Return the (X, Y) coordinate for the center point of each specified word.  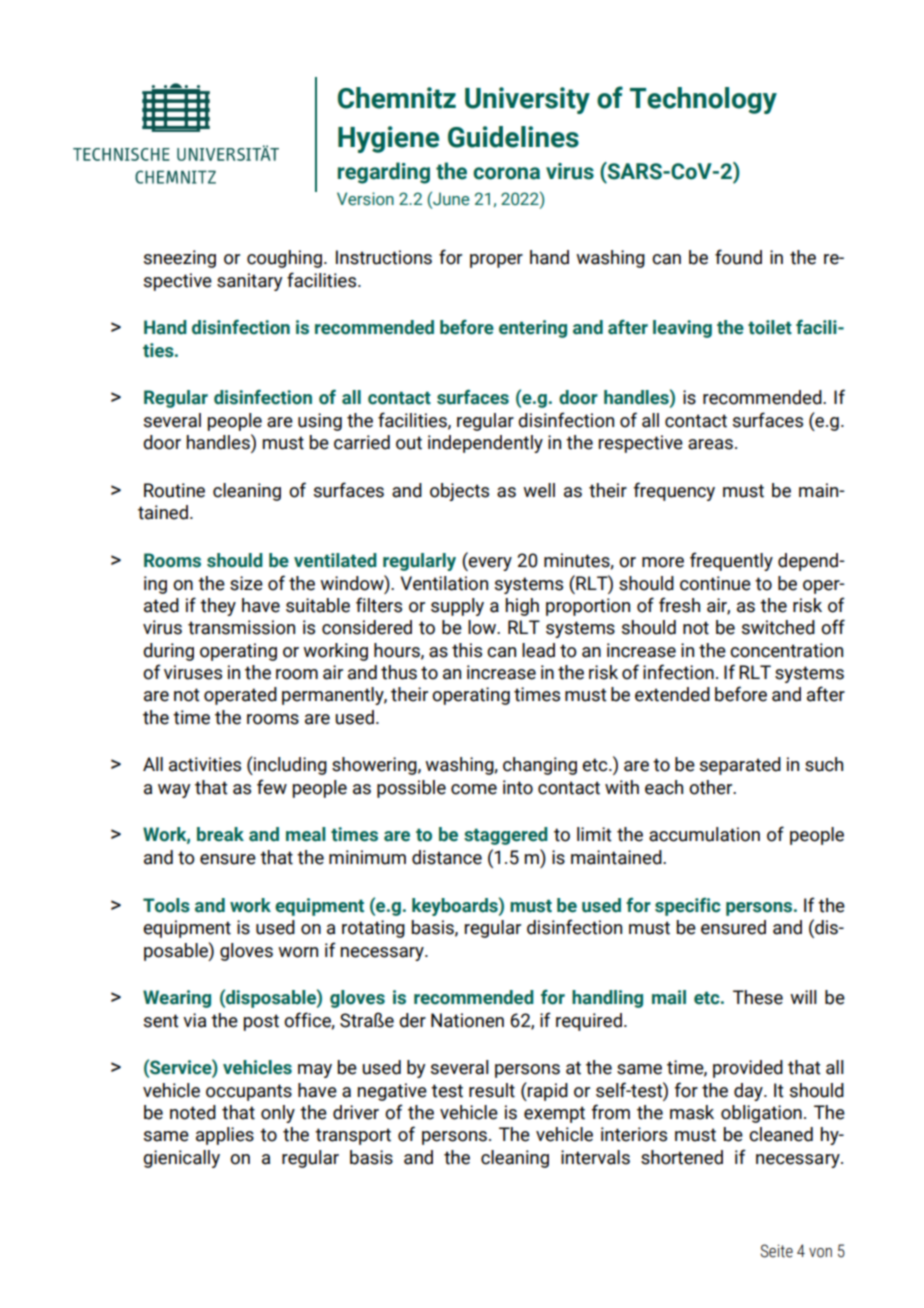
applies (225, 1136)
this (467, 650)
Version (365, 199)
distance (447, 857)
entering (533, 329)
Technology (703, 100)
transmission (241, 627)
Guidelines (513, 137)
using (320, 422)
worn (298, 952)
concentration (786, 650)
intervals (595, 1157)
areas (710, 444)
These (758, 997)
